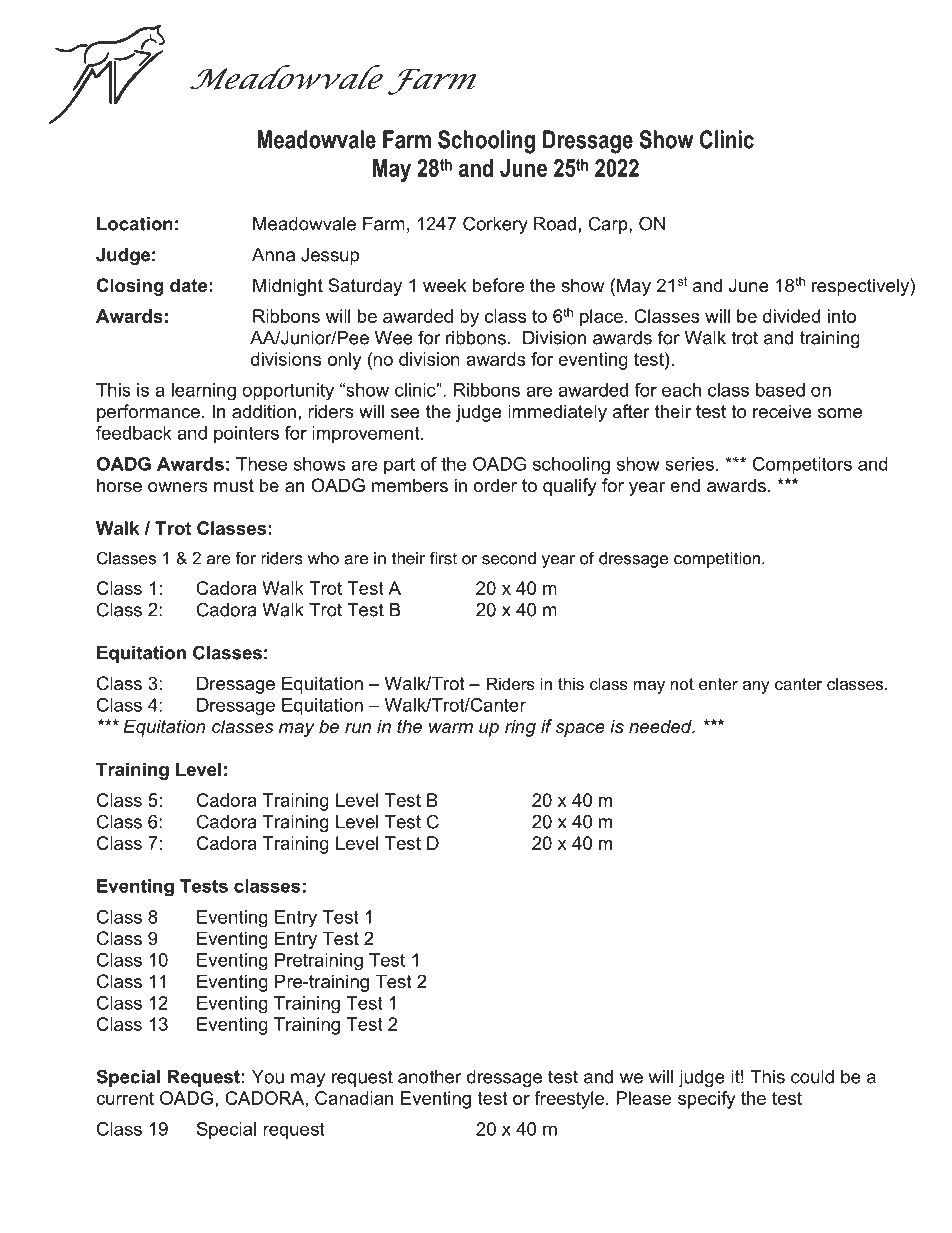  Describe the element at coordinates (451, 728) in the screenshot. I see `warm` at that location.
